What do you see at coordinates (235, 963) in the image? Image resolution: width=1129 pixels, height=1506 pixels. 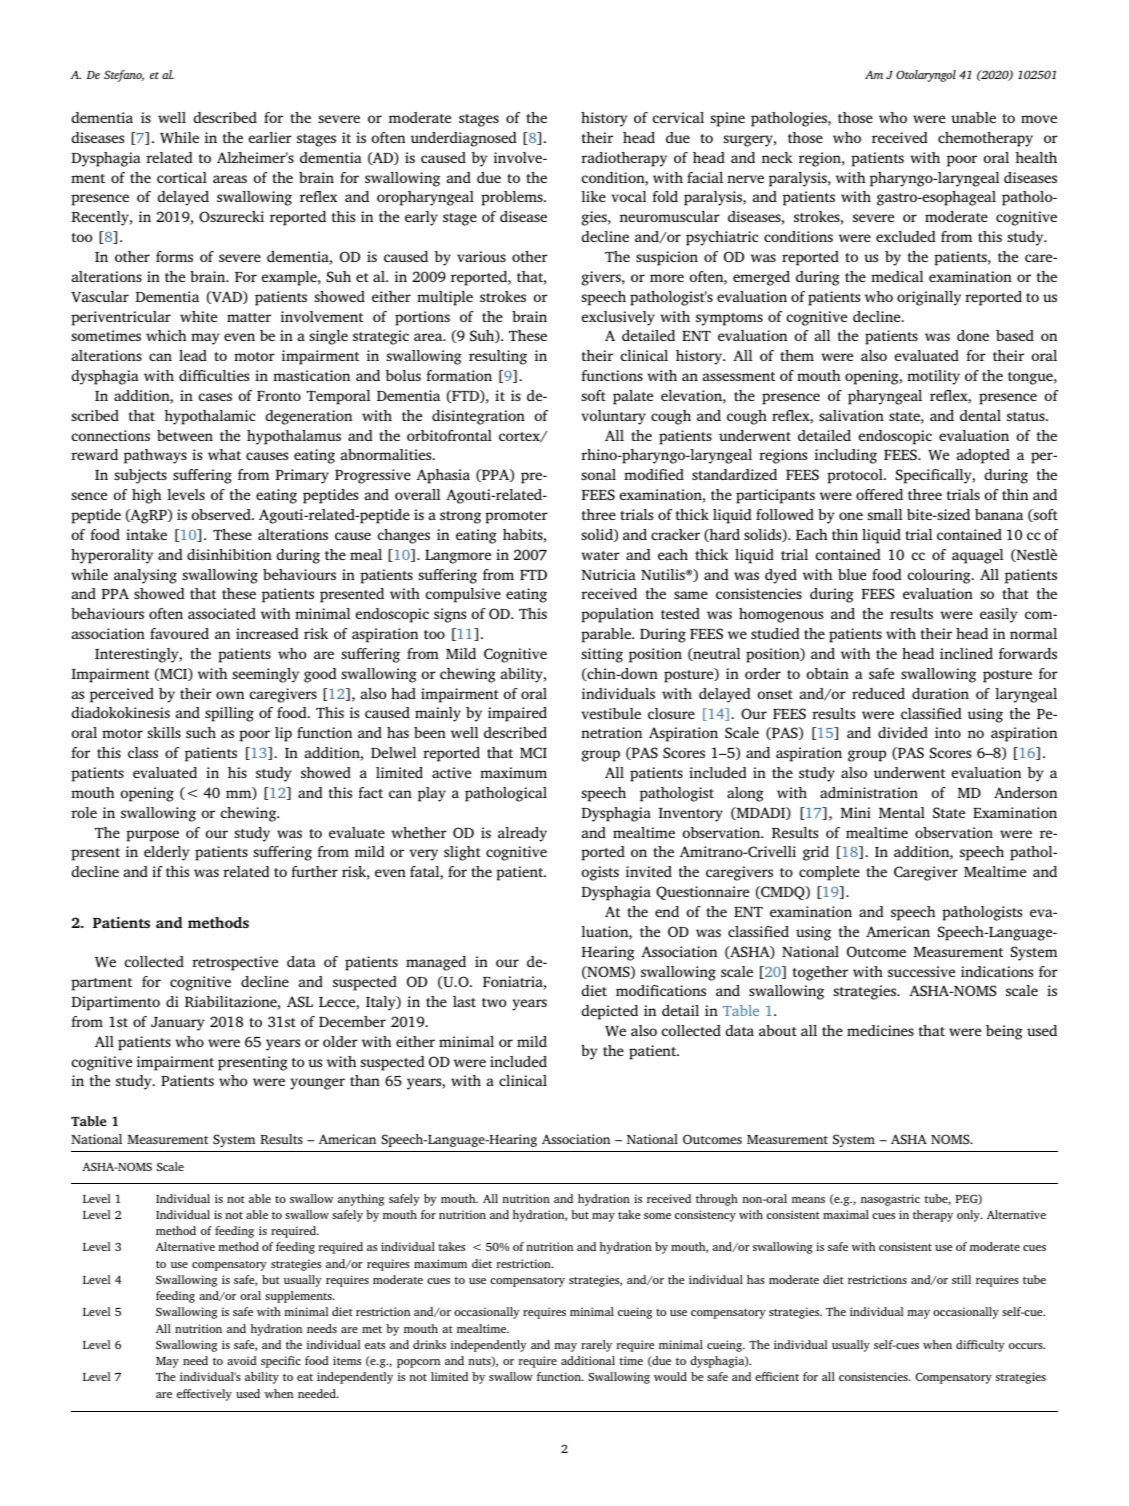 I see `retrospective` at bounding box center [235, 963].
